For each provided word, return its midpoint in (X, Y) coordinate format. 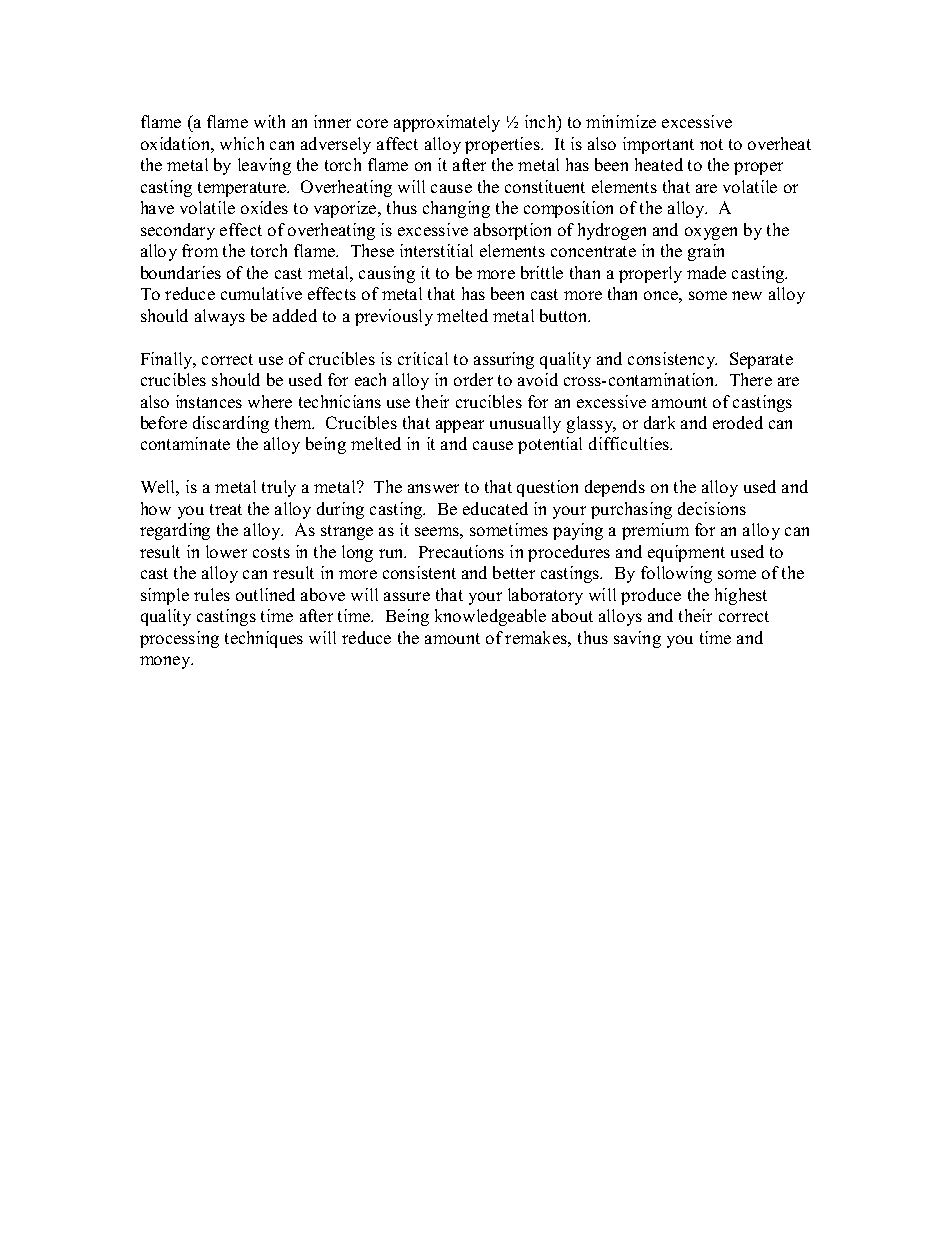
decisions (712, 508)
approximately (447, 123)
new (747, 295)
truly (279, 488)
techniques (264, 639)
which (242, 143)
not (711, 144)
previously (394, 317)
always (220, 317)
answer (433, 488)
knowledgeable (490, 617)
